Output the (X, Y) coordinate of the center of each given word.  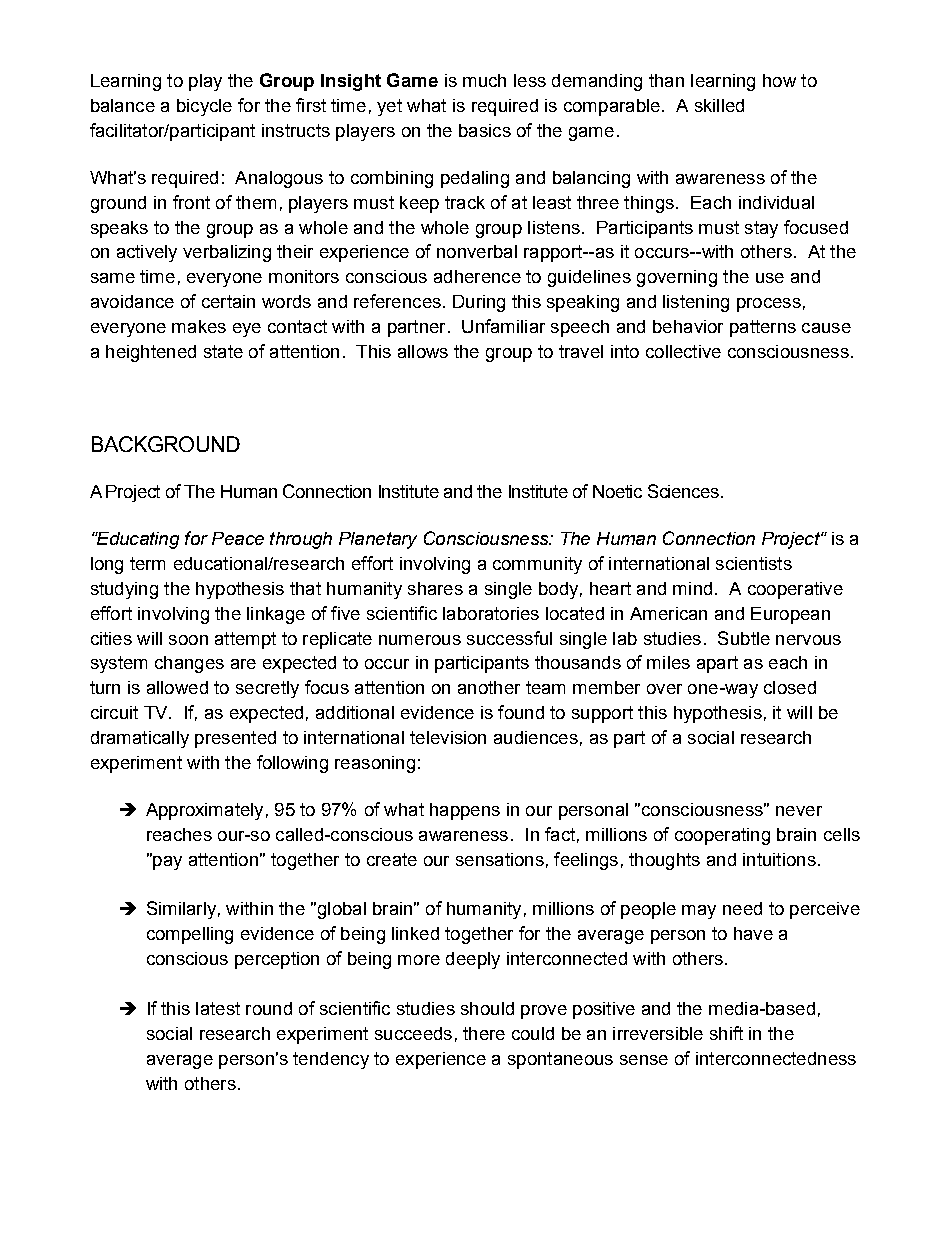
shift (726, 1033)
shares (435, 588)
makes (199, 326)
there (484, 1033)
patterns (763, 328)
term (147, 563)
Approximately (204, 811)
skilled (719, 105)
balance (123, 105)
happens (465, 811)
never (799, 811)
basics (485, 130)
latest (218, 1008)
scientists (754, 563)
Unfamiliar (503, 326)
